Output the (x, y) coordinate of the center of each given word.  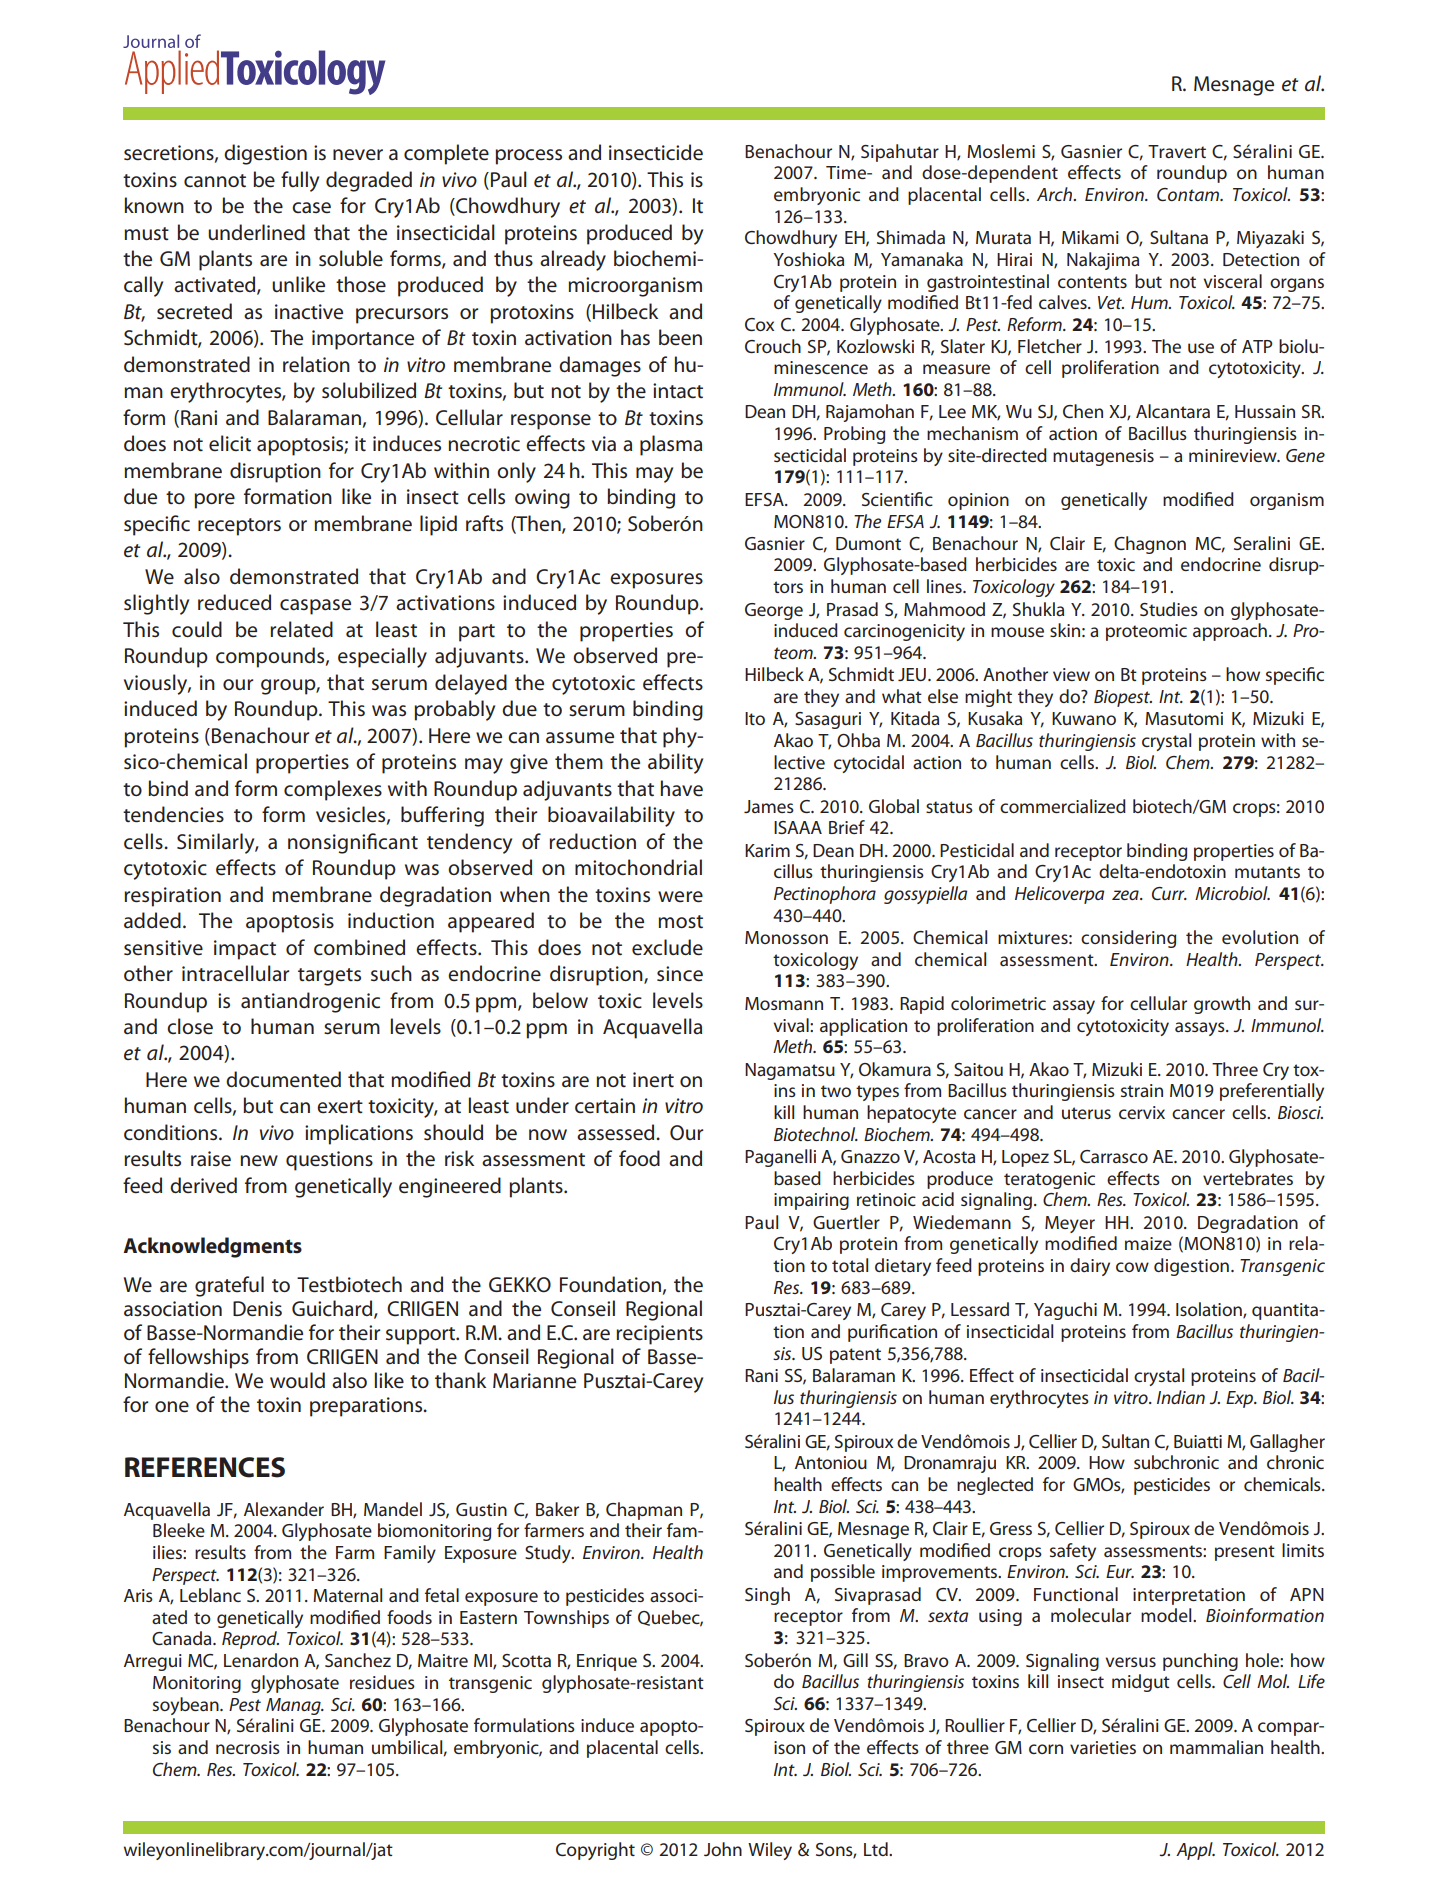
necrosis (248, 1747)
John (723, 1849)
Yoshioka (808, 259)
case (311, 208)
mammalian (1216, 1747)
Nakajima (1103, 261)
